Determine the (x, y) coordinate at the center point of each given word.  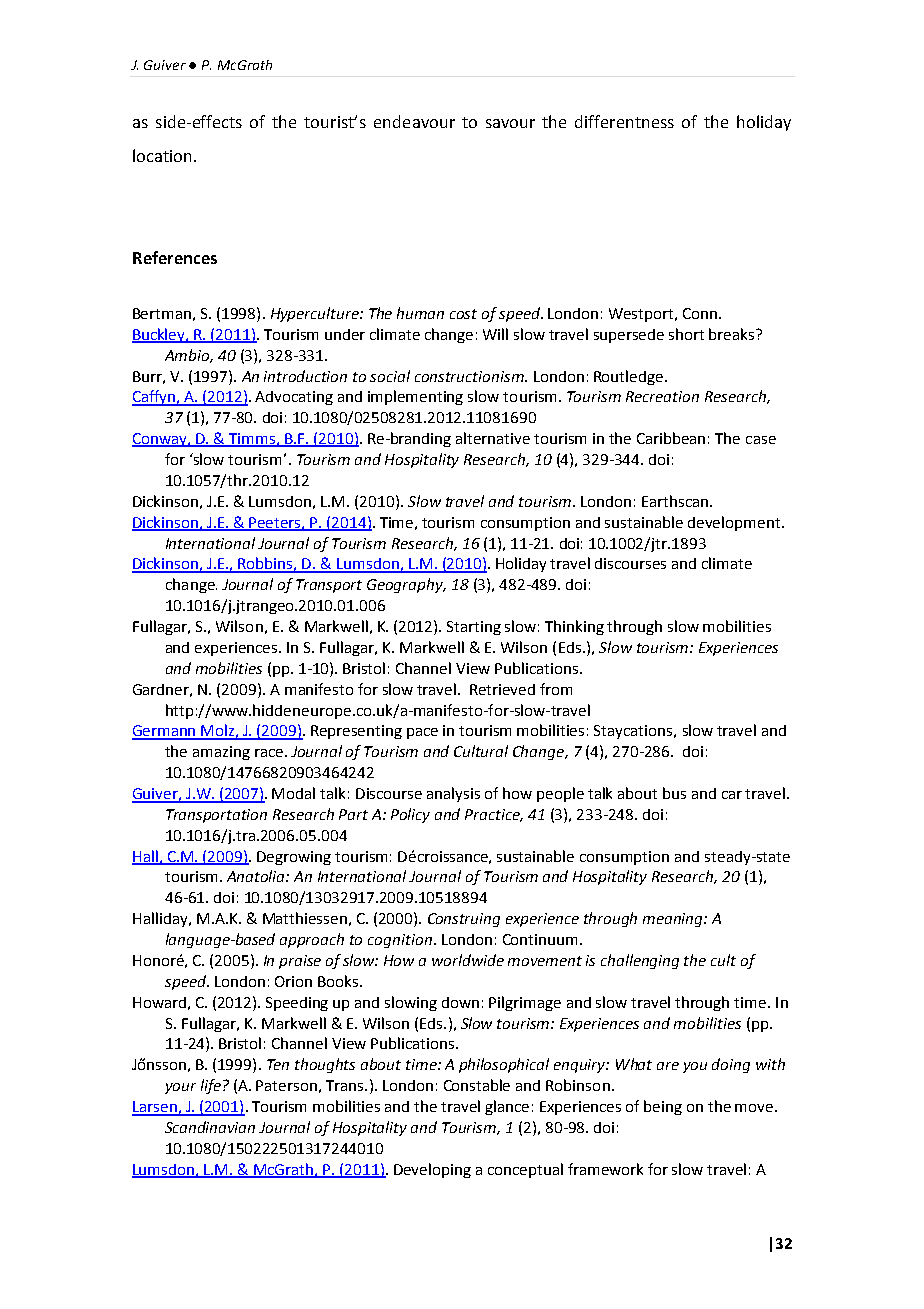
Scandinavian (210, 1127)
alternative (493, 438)
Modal (293, 793)
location (162, 155)
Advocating (294, 398)
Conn (701, 313)
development (735, 523)
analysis (453, 794)
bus (674, 793)
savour (510, 123)
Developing (432, 1170)
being (663, 1107)
